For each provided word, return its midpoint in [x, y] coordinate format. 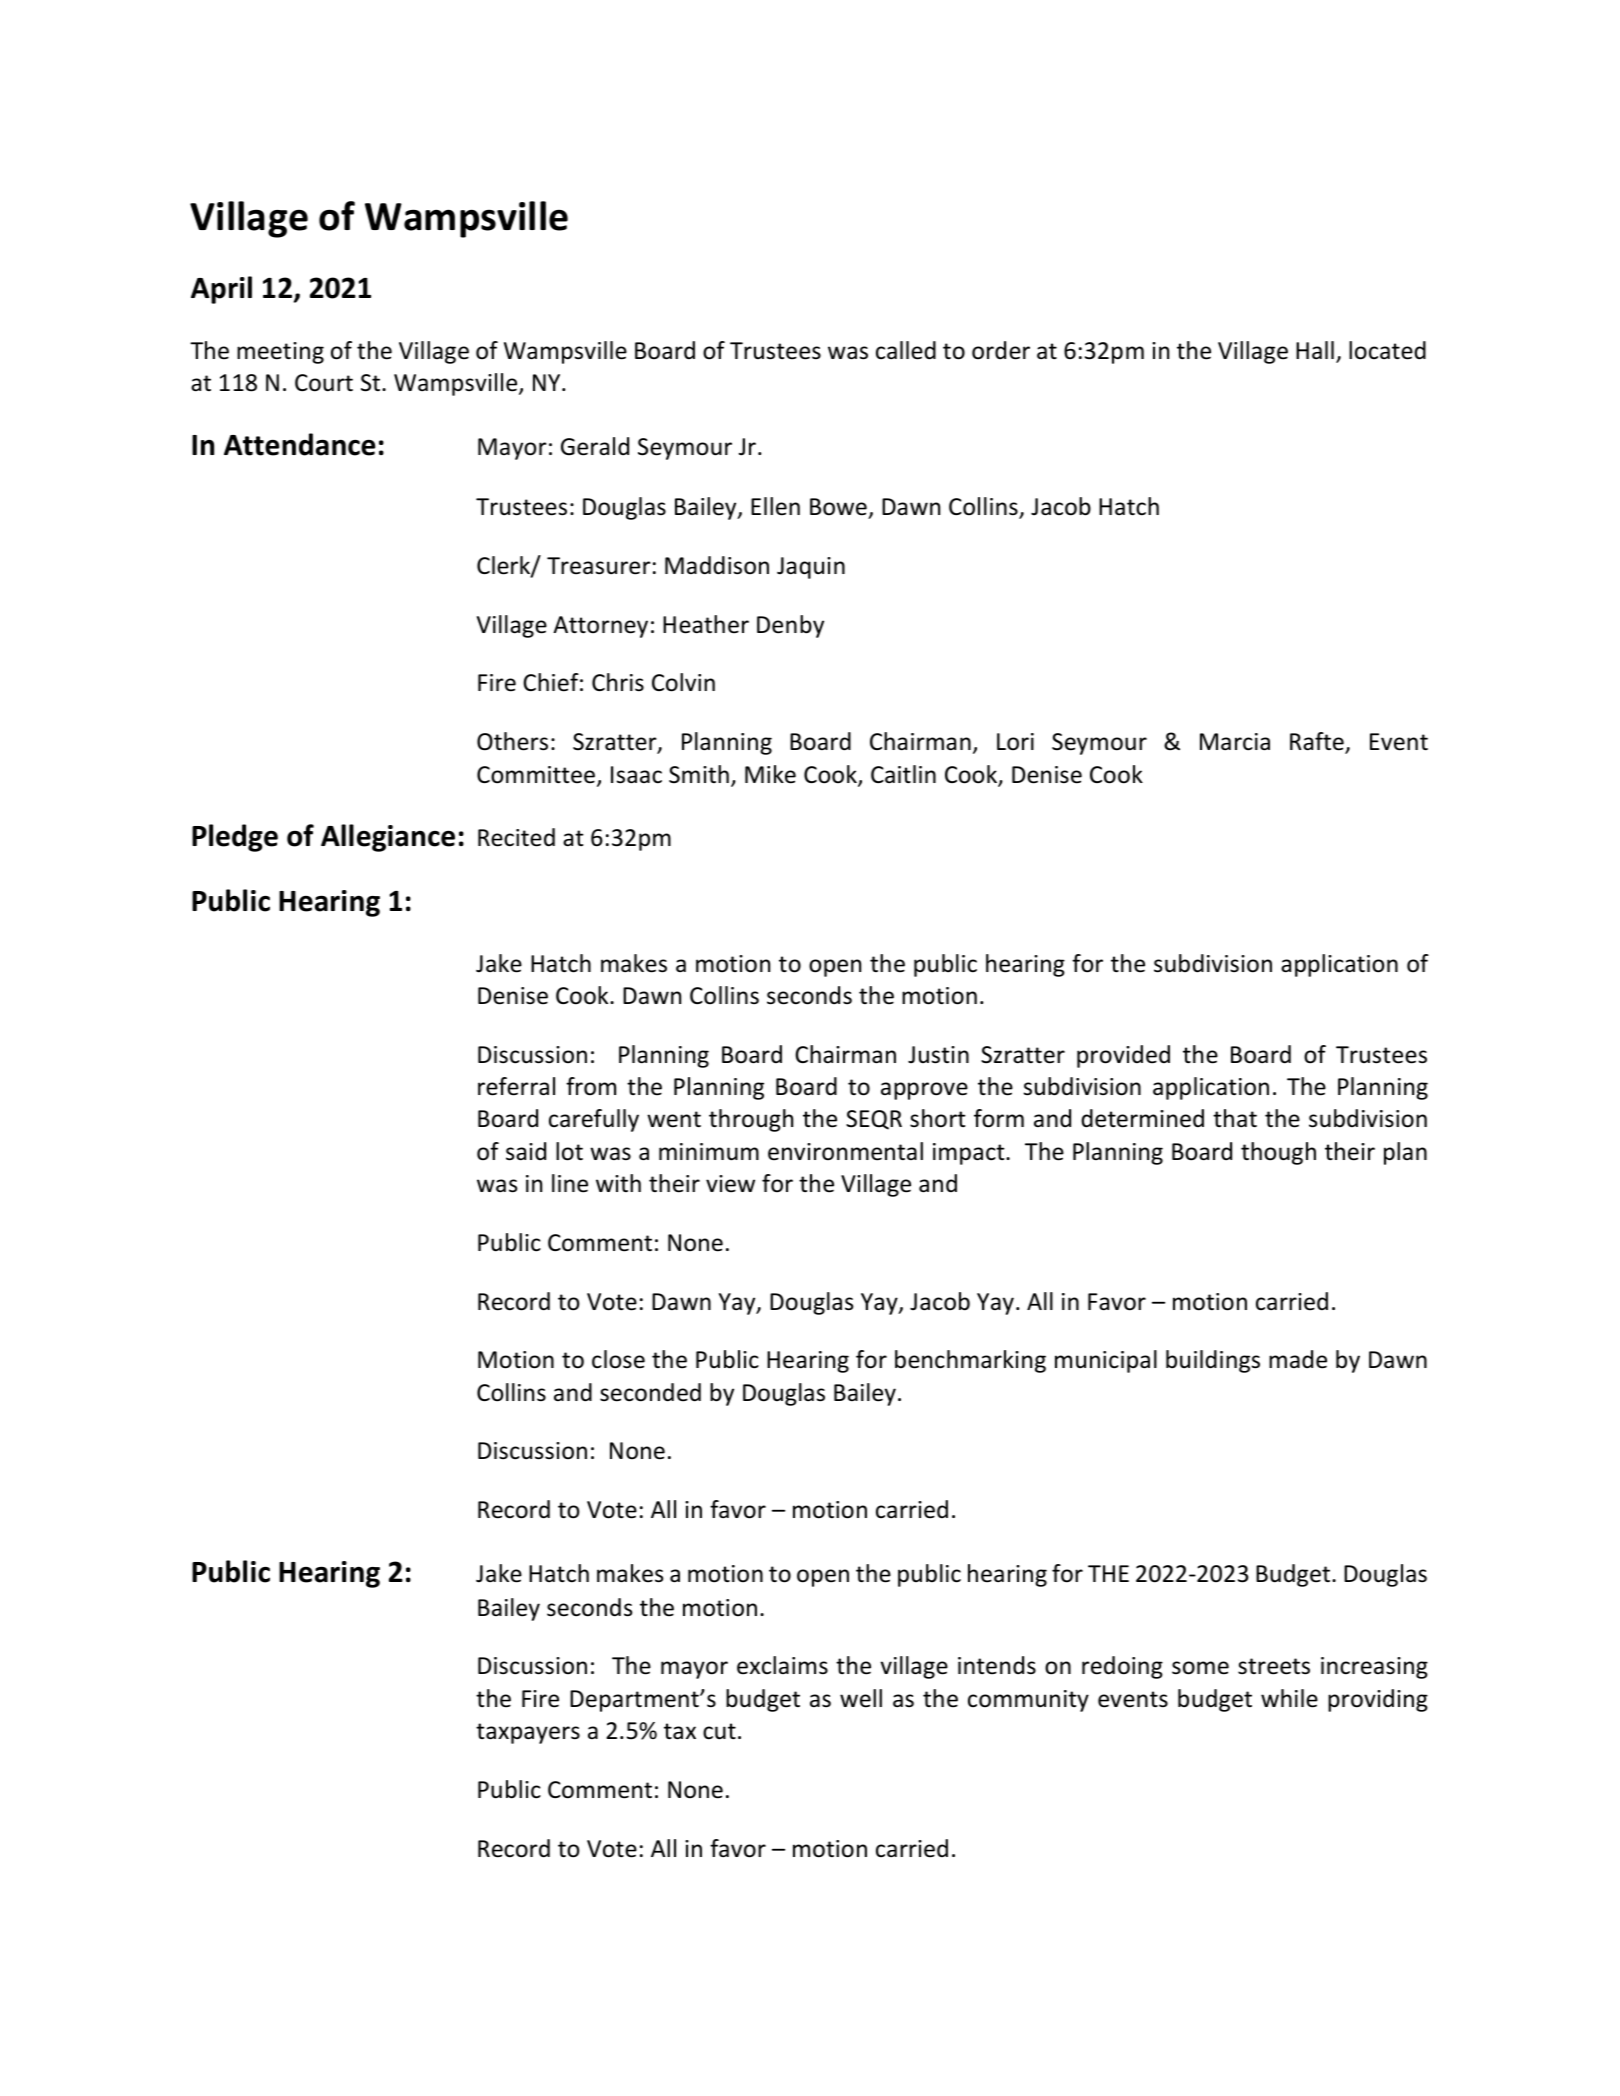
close [618, 1359]
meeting [280, 353]
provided [1123, 1056]
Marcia [1235, 742]
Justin [938, 1055]
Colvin [683, 682]
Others [512, 741]
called [906, 350]
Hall [1315, 350]
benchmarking [970, 1361]
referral [516, 1086]
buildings [1213, 1361]
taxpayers [528, 1733]
